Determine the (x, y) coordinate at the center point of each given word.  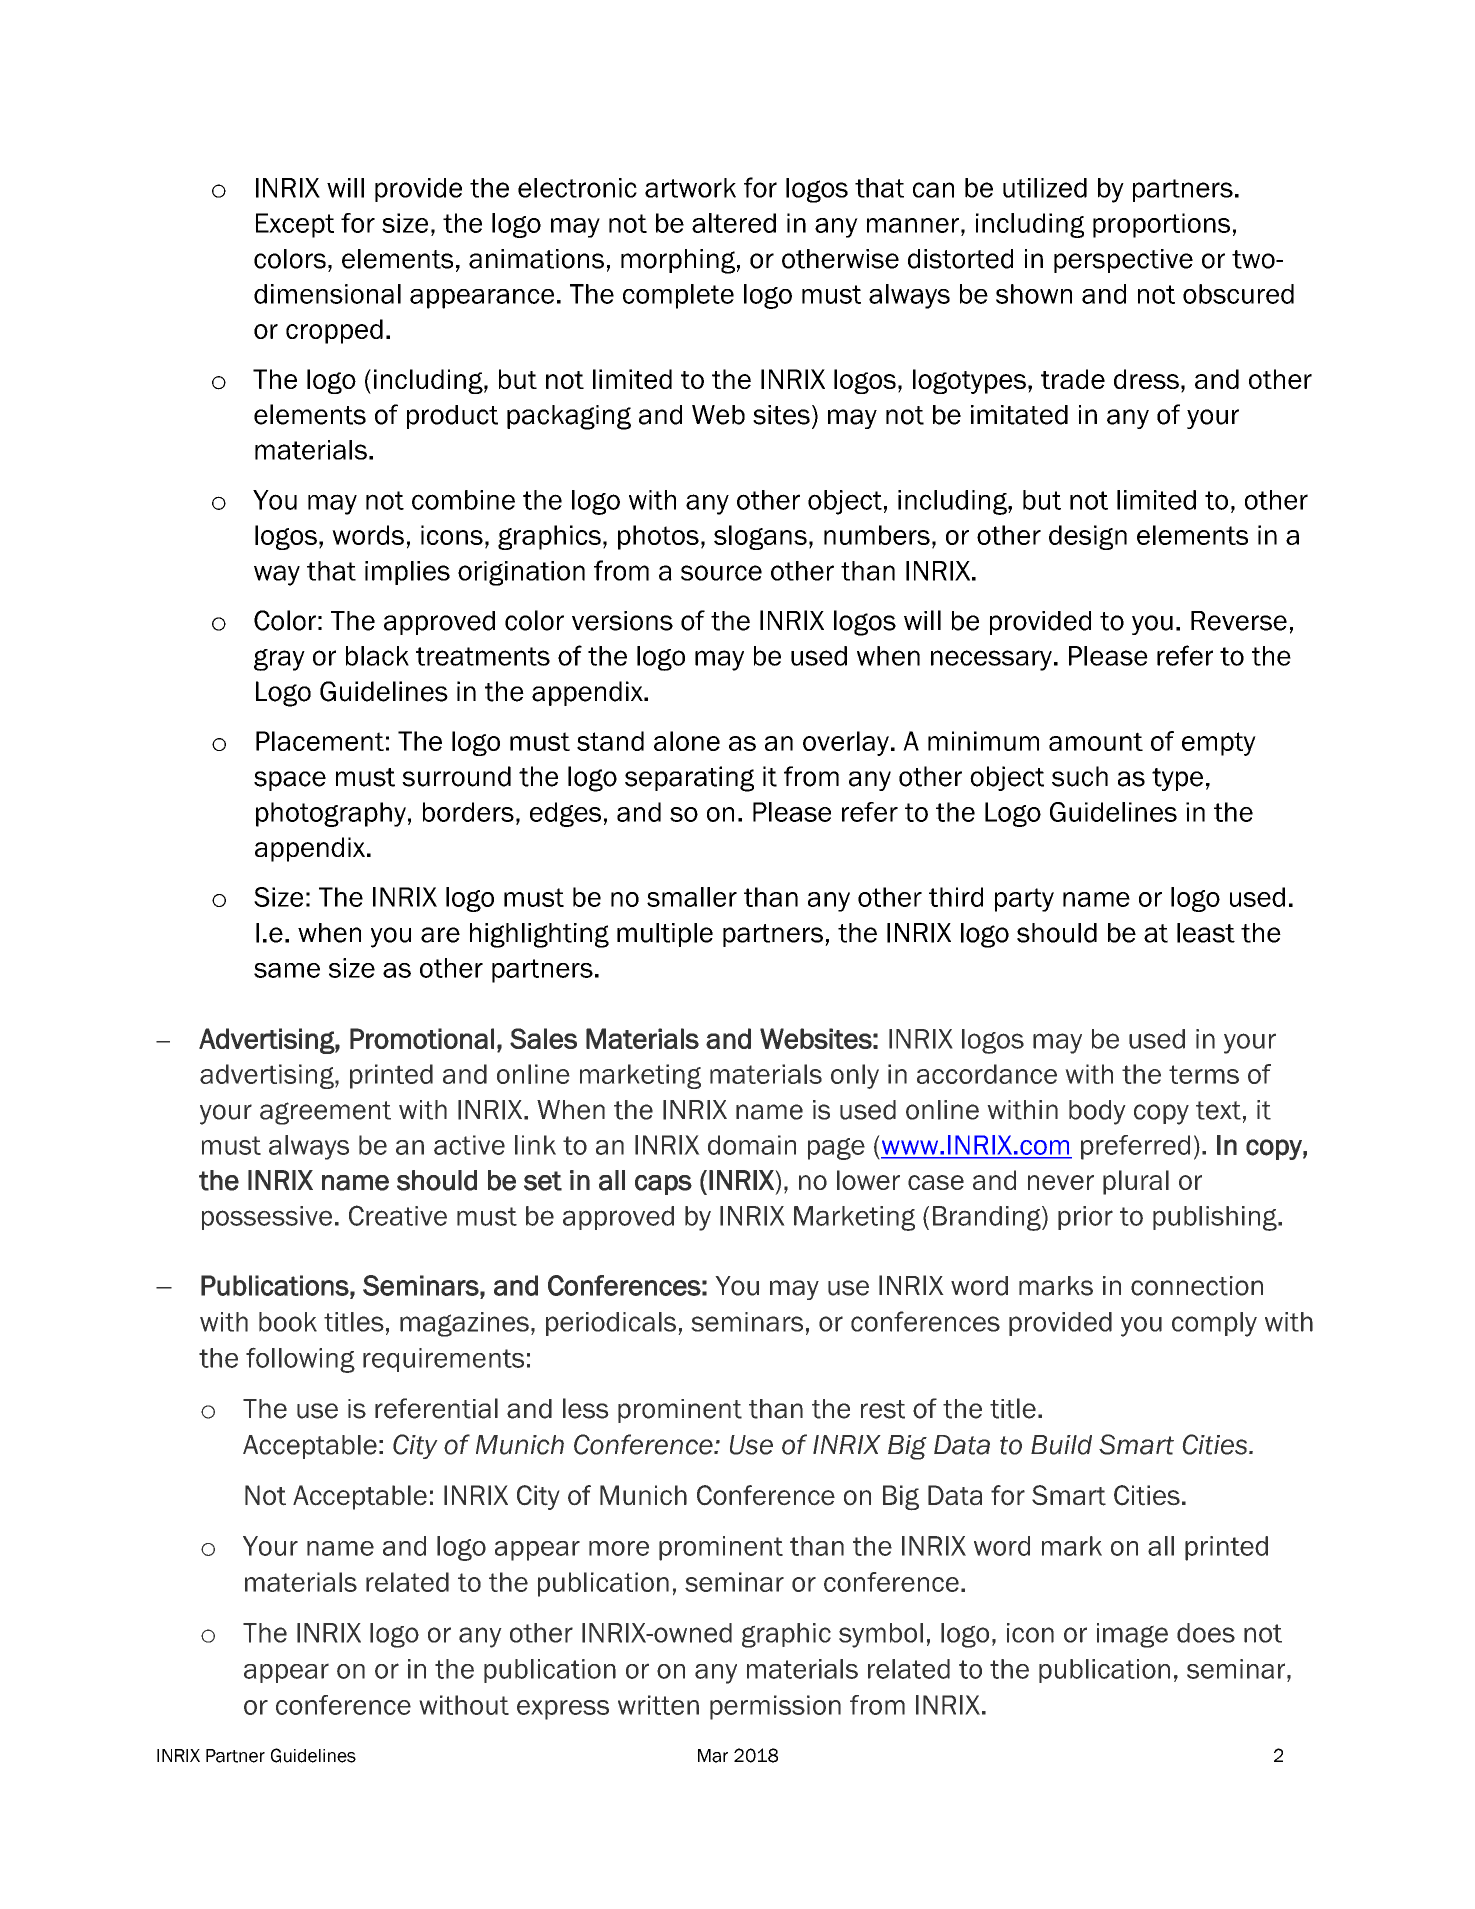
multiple (665, 935)
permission (775, 1707)
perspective (1123, 261)
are (440, 935)
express (563, 1710)
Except (295, 225)
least (1206, 933)
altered (734, 223)
